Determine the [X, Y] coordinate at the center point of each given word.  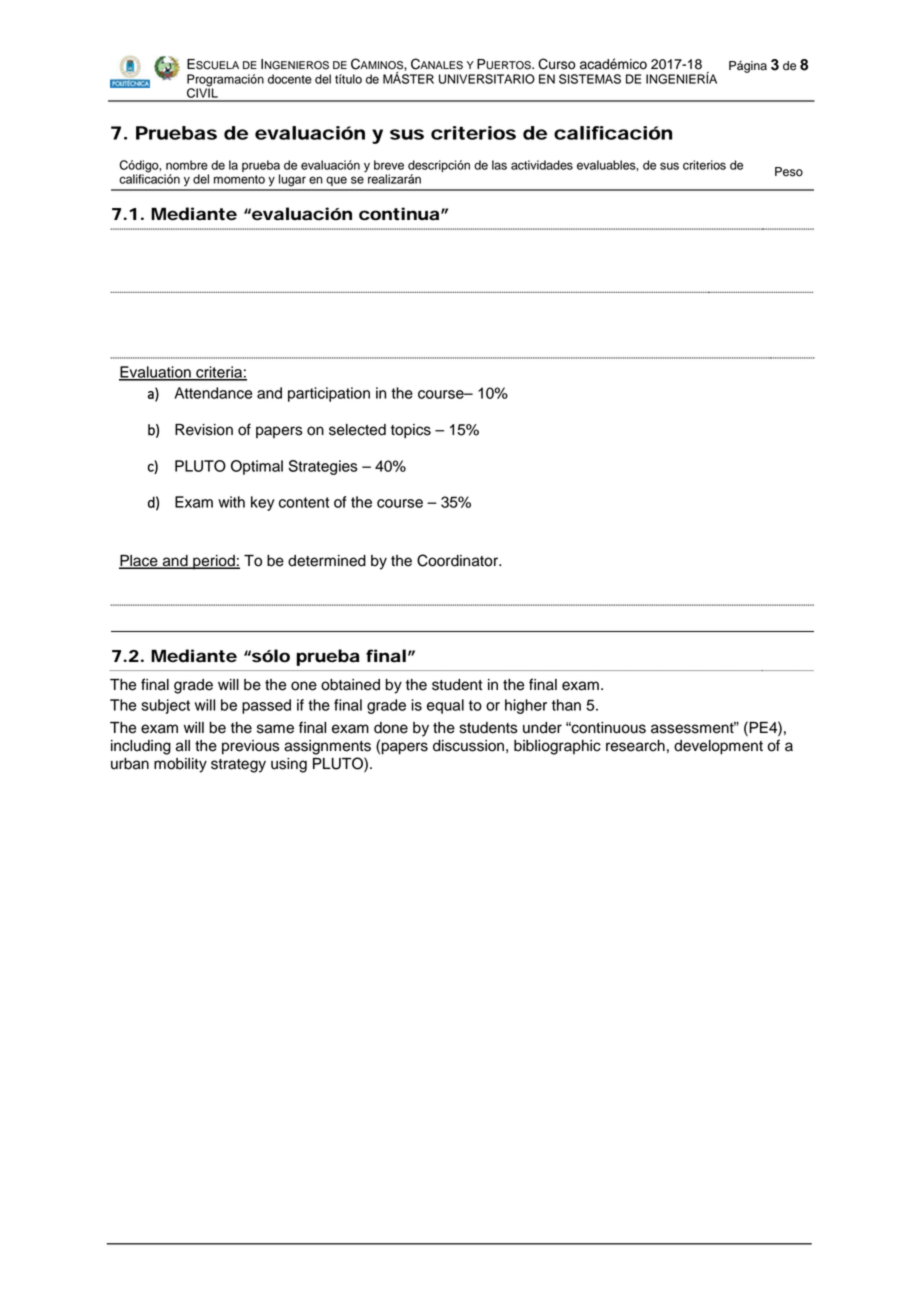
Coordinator [459, 560]
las [499, 165]
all [183, 746]
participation [329, 394]
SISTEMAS [590, 79]
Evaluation [156, 373]
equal [445, 706]
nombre [187, 165]
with [231, 502]
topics [411, 431]
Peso [789, 172]
